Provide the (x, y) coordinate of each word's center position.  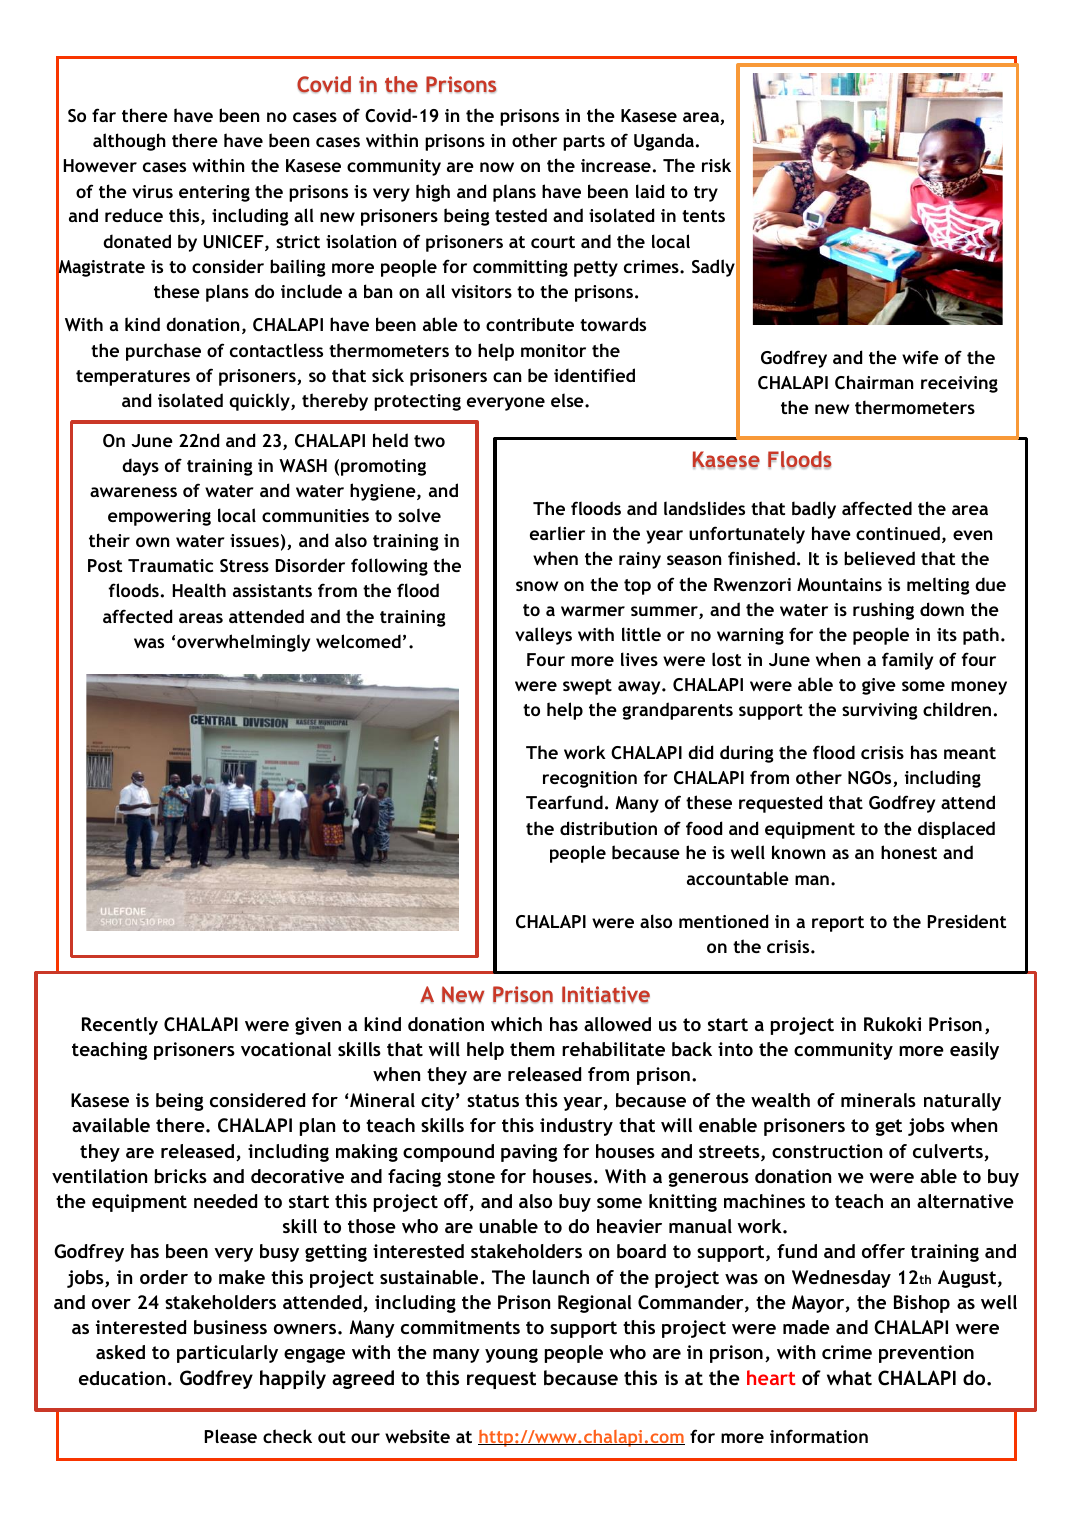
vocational (286, 1049)
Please (231, 1436)
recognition (590, 779)
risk (716, 165)
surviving (880, 711)
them (532, 1049)
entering (214, 193)
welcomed (358, 641)
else (568, 400)
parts (584, 143)
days (140, 467)
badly (814, 510)
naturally (962, 1102)
